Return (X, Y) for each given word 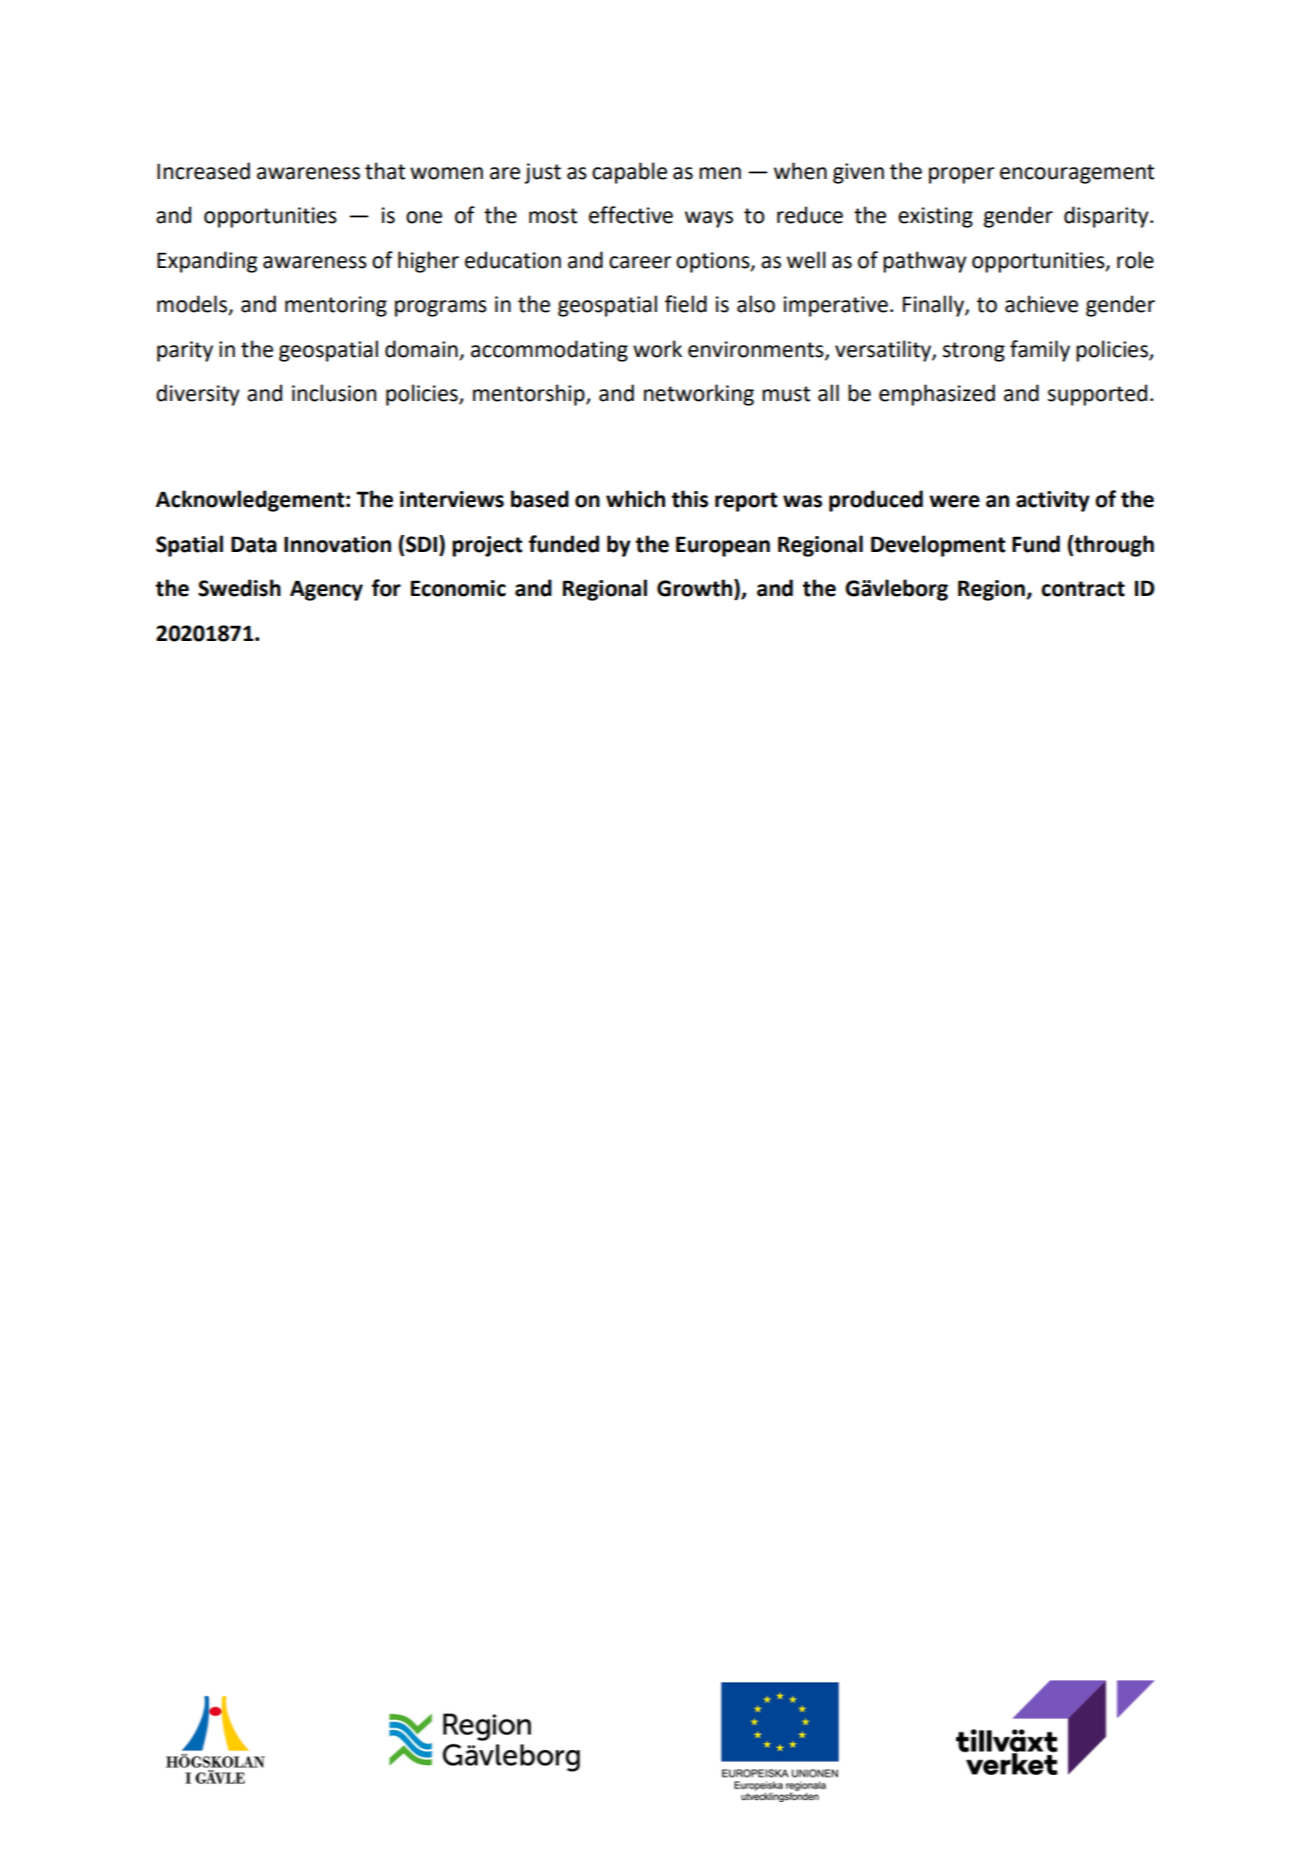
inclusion (334, 393)
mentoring (336, 306)
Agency (326, 590)
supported (1097, 395)
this (690, 499)
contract (1083, 589)
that (385, 171)
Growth (696, 589)
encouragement (1077, 174)
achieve (1041, 304)
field (686, 304)
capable (629, 173)
